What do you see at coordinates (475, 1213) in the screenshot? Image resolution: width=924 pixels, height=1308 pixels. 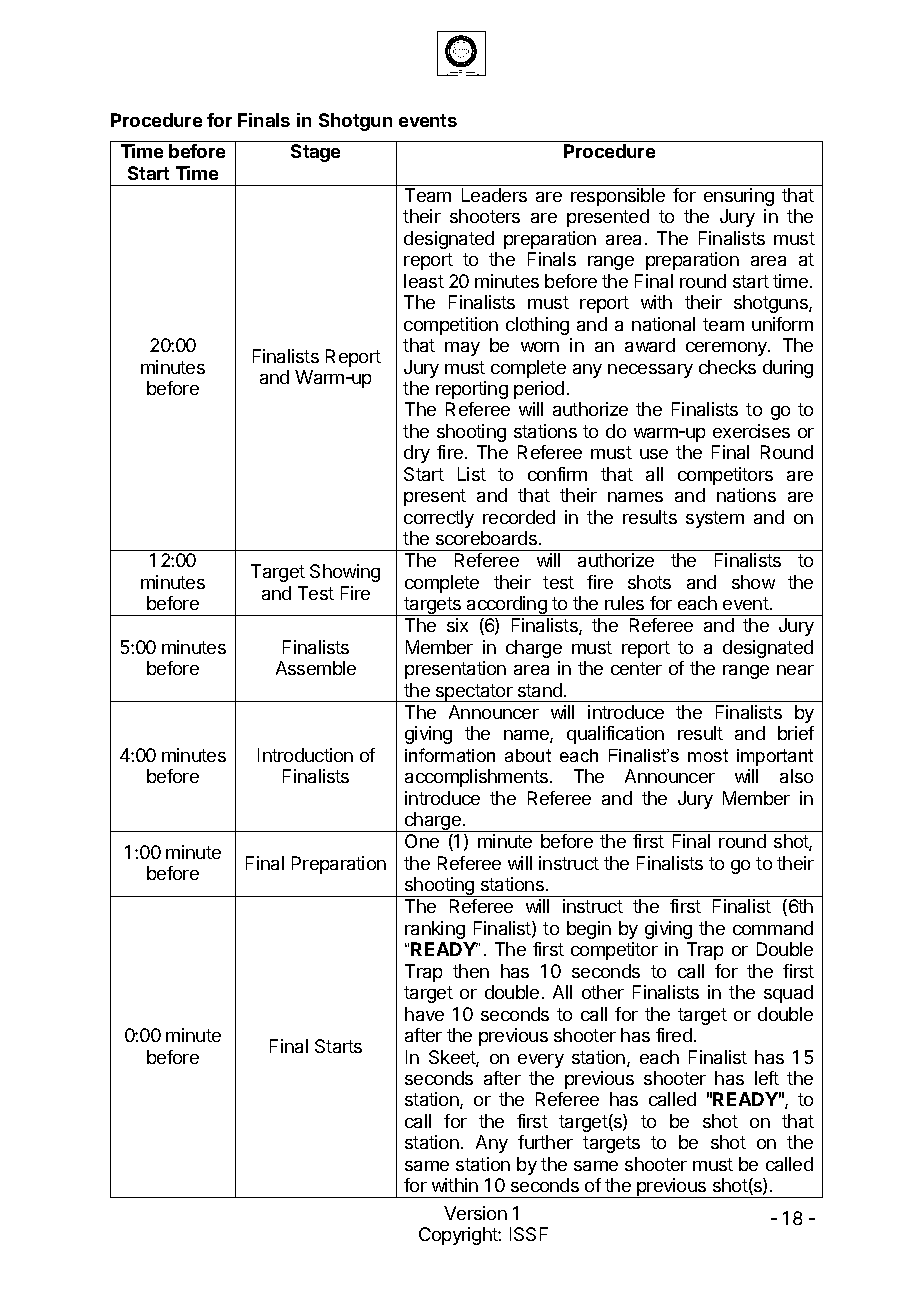 I see `Version` at bounding box center [475, 1213].
